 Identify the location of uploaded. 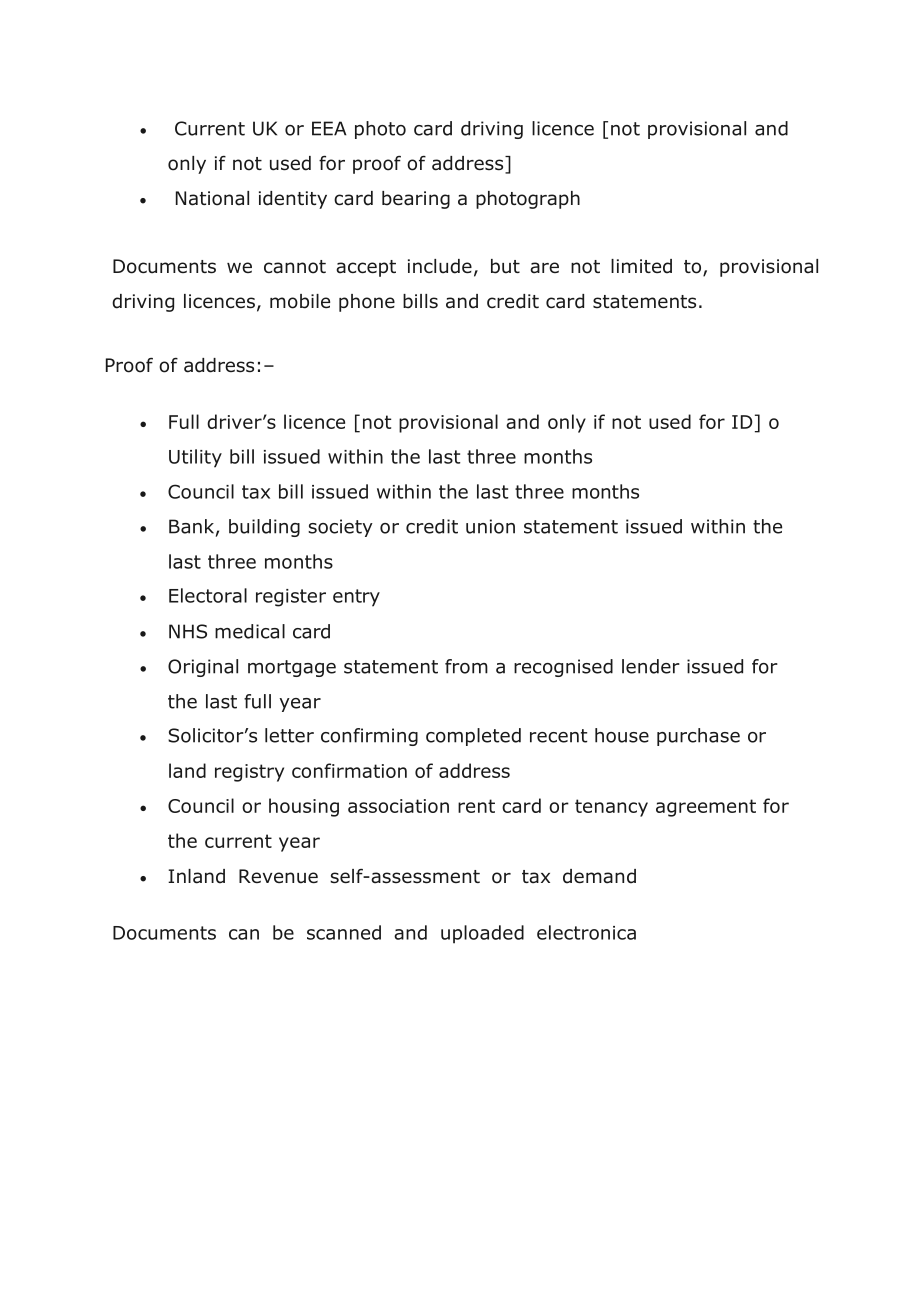
(482, 934).
